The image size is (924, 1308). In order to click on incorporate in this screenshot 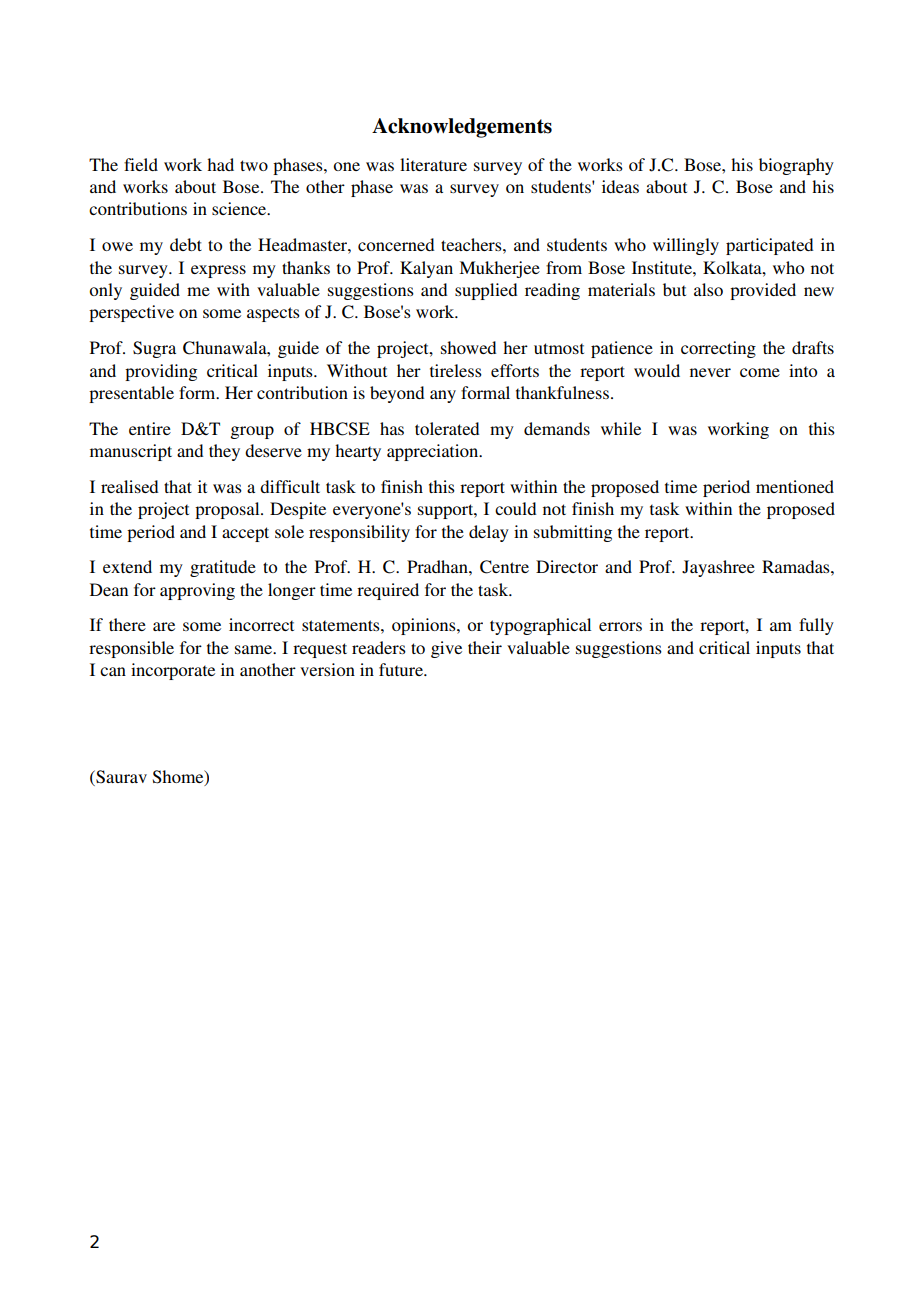, I will do `click(173, 671)`.
